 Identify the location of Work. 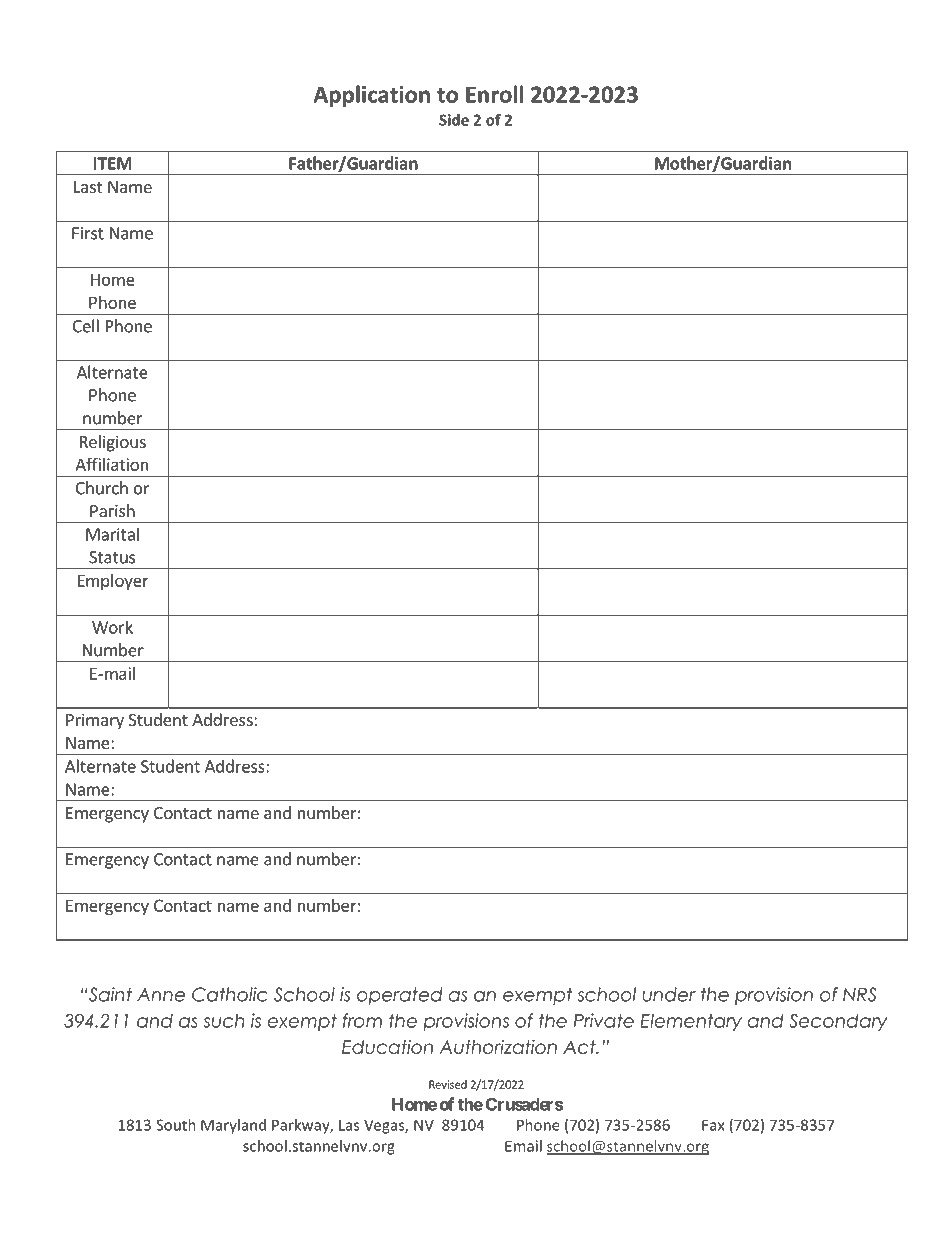
(112, 627).
